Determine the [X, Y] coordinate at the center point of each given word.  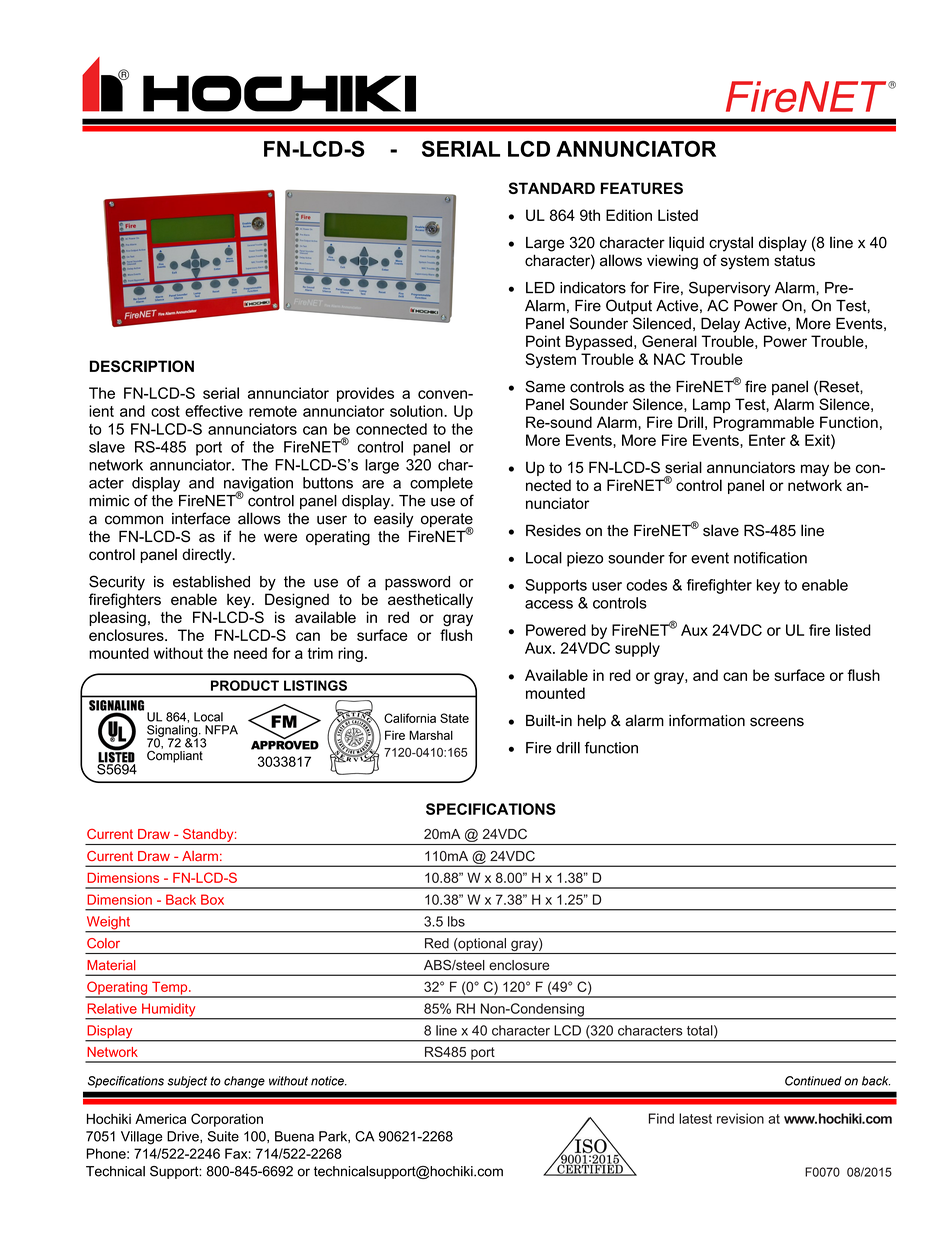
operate [447, 521]
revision [740, 1118]
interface [201, 518]
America [160, 1119]
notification [770, 558]
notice [328, 1081]
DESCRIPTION [142, 366]
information [707, 720]
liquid [686, 243]
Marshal [431, 735]
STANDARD [552, 188]
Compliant [175, 755]
